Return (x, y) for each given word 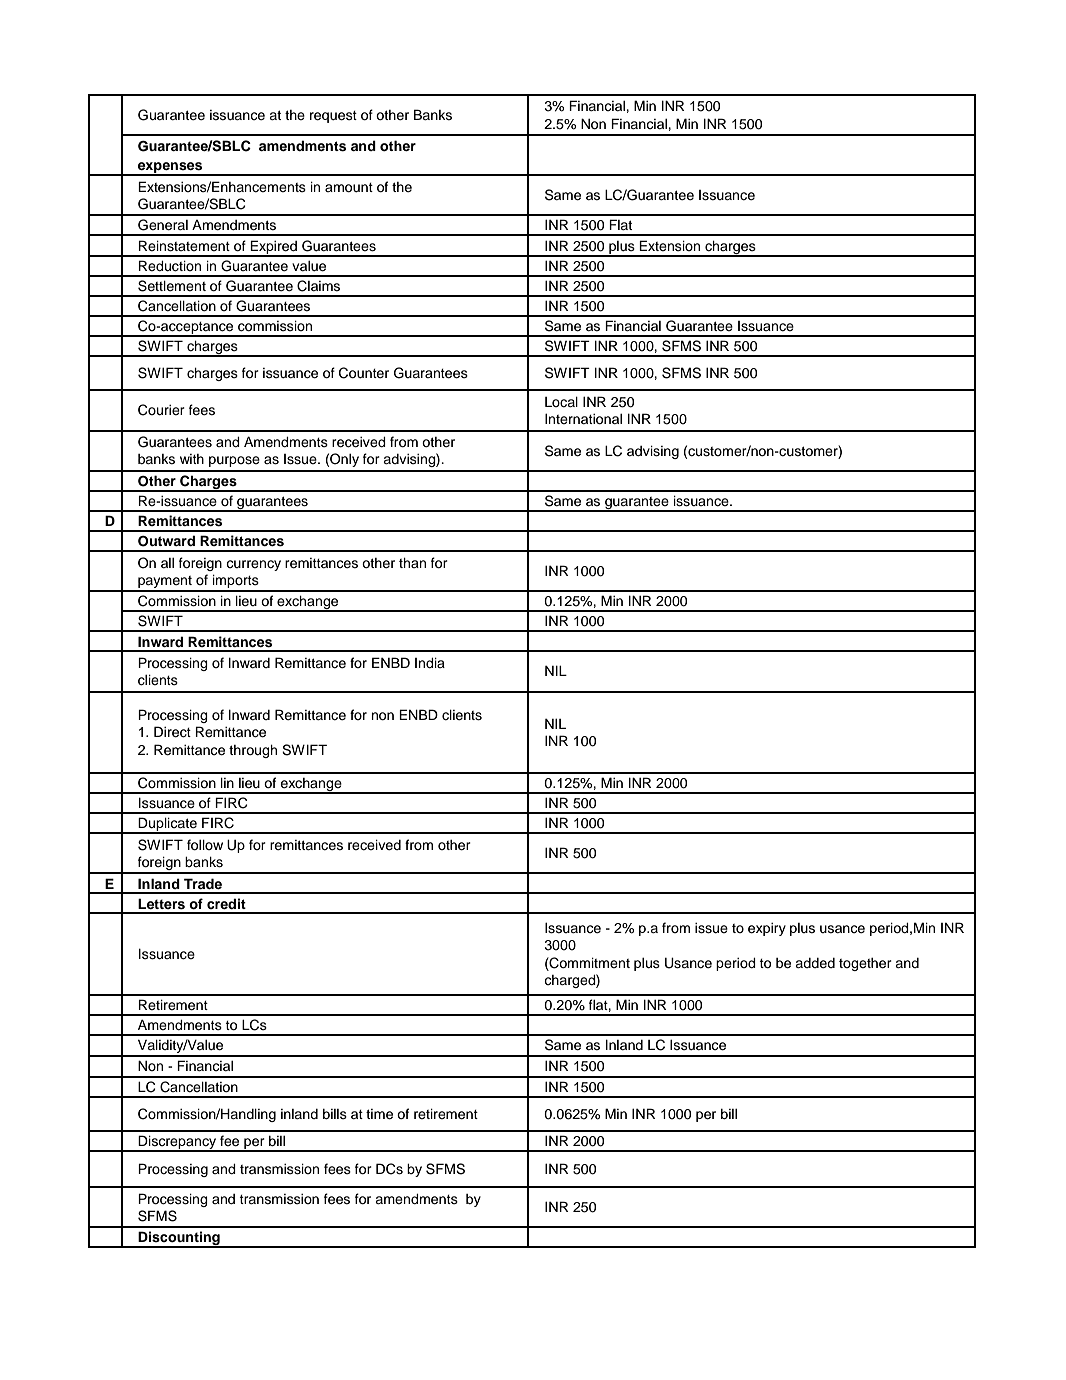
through (253, 751)
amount (349, 188)
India (430, 662)
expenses (170, 168)
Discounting (179, 1239)
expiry (767, 929)
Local (561, 402)
